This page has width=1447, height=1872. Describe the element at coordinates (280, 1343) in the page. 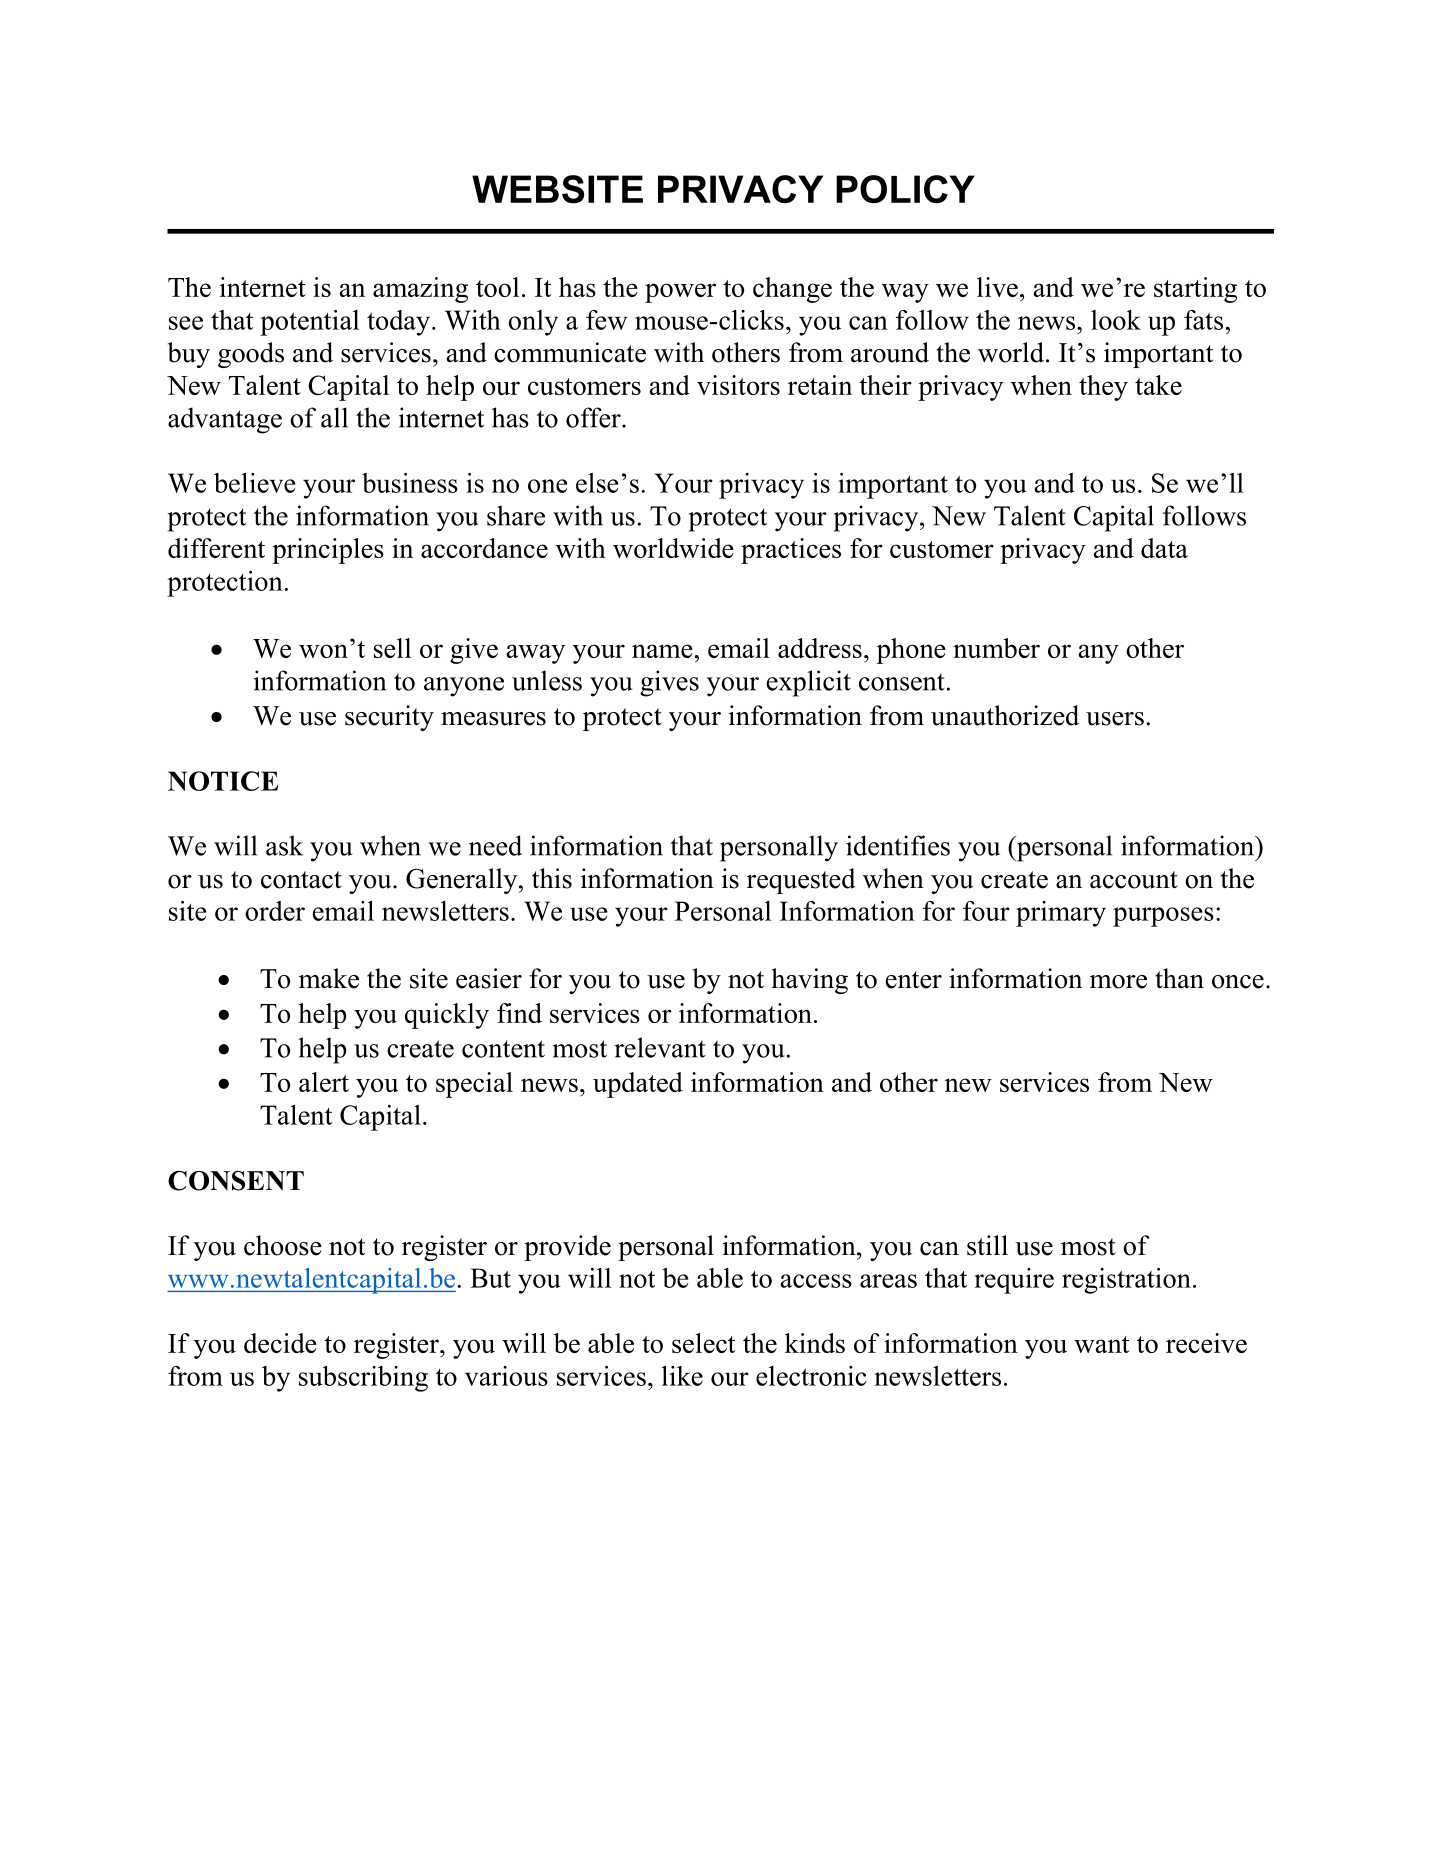

I see `decide` at that location.
